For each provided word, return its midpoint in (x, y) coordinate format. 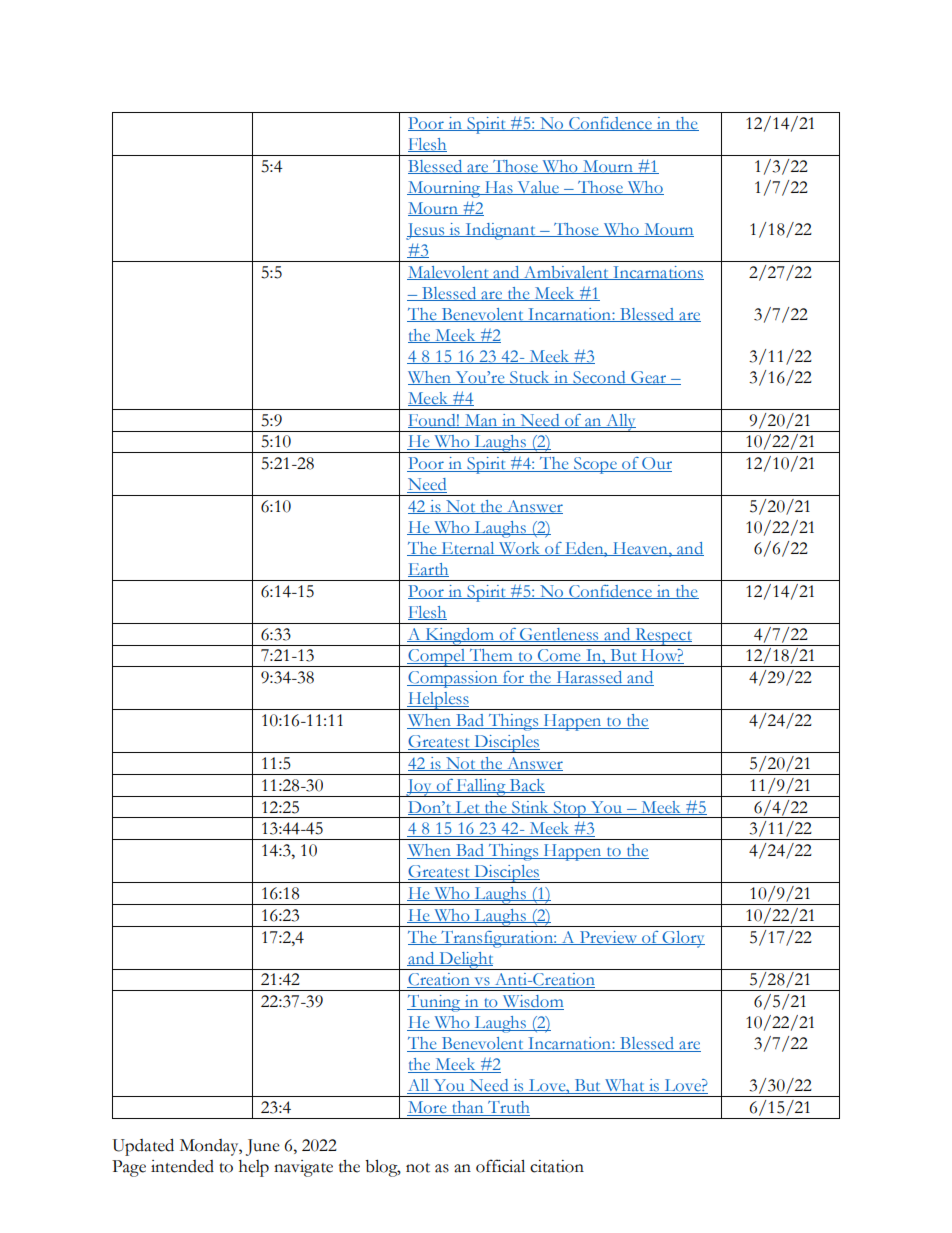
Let (467, 808)
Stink (530, 808)
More (428, 1108)
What (624, 1086)
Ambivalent (566, 273)
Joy (419, 788)
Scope (595, 465)
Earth (428, 570)
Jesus (426, 231)
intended (182, 1166)
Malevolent (449, 273)
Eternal (468, 549)
